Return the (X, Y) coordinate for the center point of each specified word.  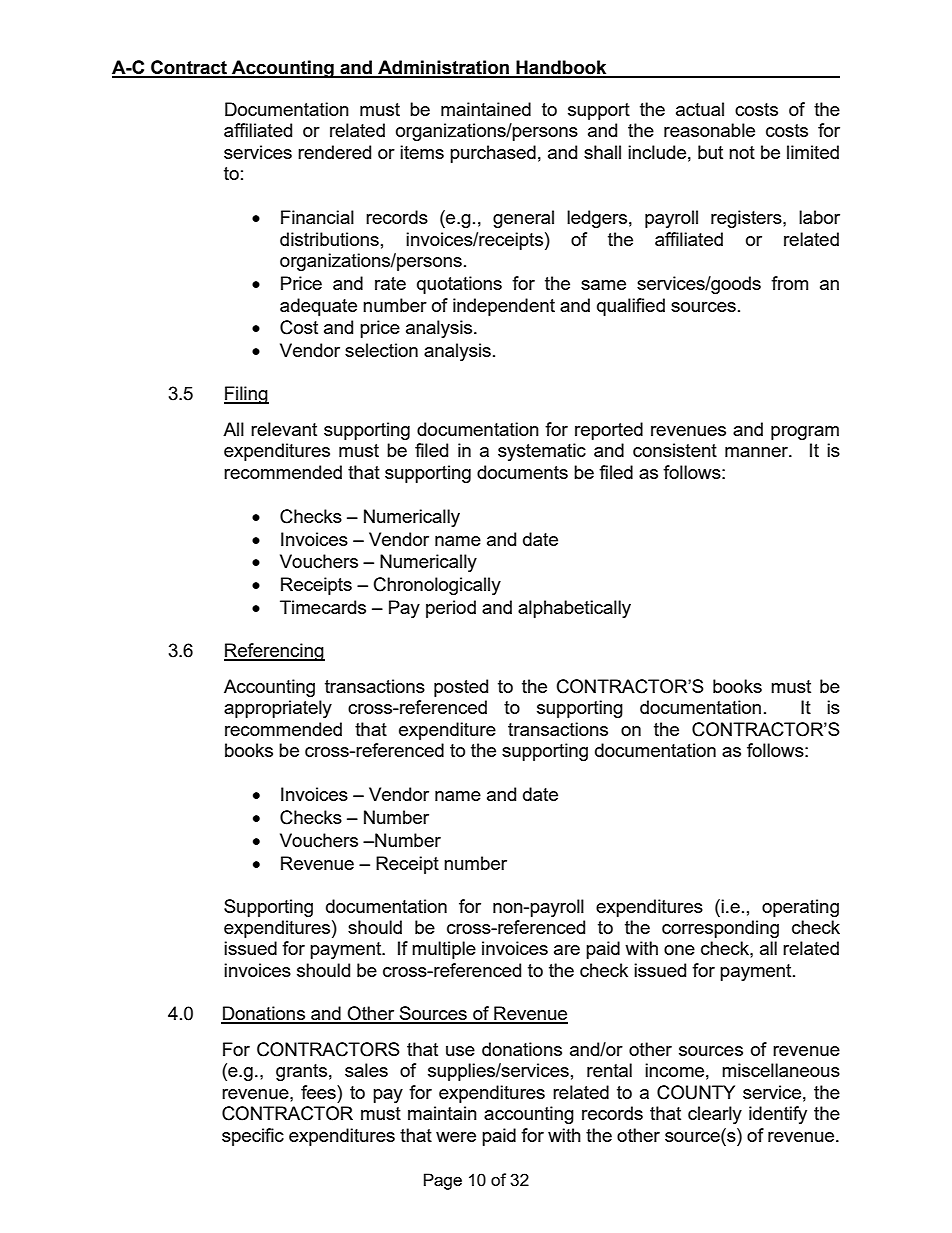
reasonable (709, 130)
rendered (334, 152)
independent (504, 307)
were (456, 1137)
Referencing (274, 652)
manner (757, 452)
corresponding (720, 929)
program (805, 433)
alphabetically (574, 609)
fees (319, 1092)
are (567, 950)
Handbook (561, 68)
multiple (444, 950)
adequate (318, 307)
